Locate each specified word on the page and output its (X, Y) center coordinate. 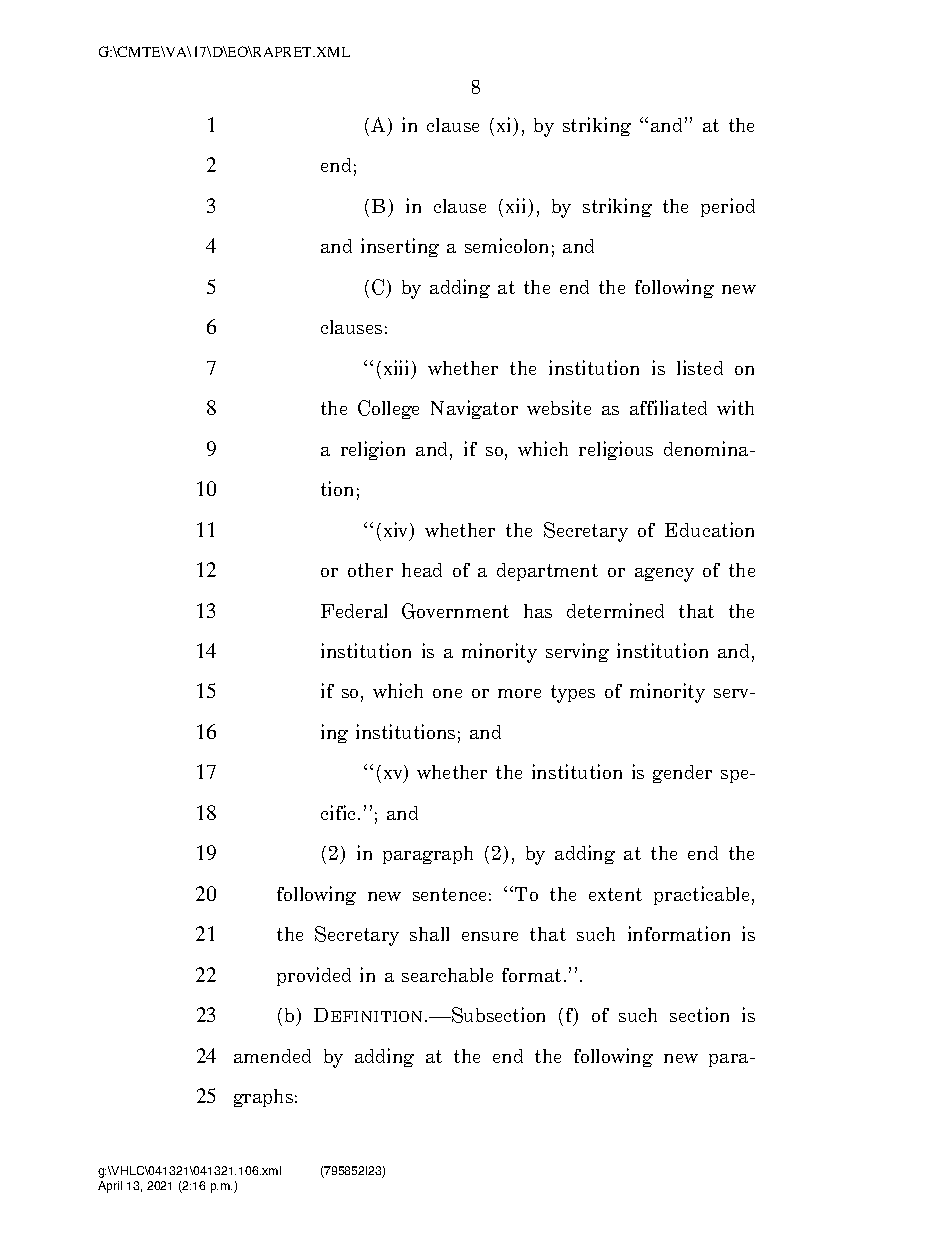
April (110, 1187)
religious (616, 450)
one (447, 693)
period (728, 207)
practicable (701, 895)
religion (373, 450)
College (388, 409)
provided (314, 976)
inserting (400, 247)
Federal (354, 611)
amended (272, 1056)
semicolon (506, 245)
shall (429, 934)
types (573, 694)
